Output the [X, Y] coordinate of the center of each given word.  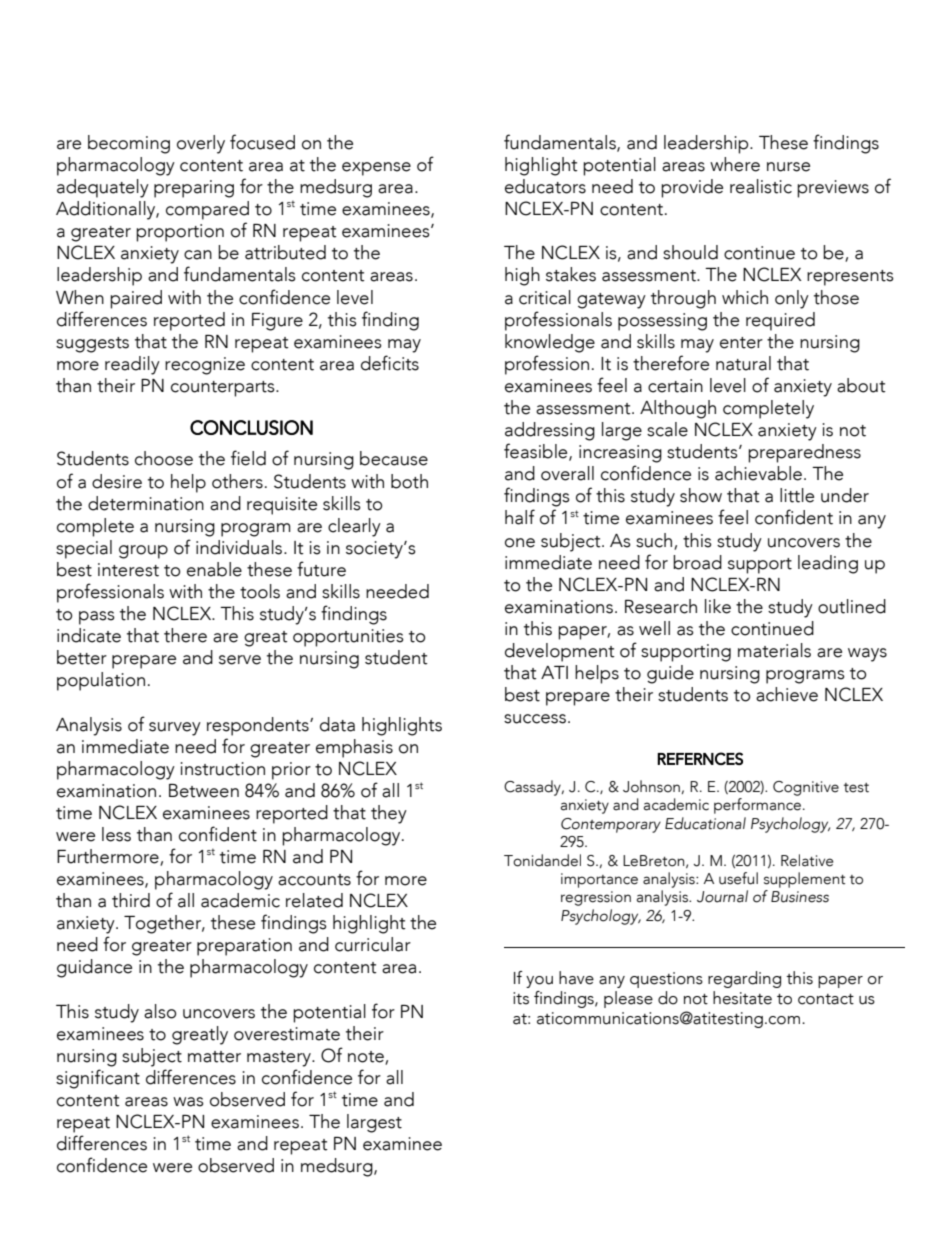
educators [545, 186]
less [116, 834]
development [560, 652]
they [389, 814]
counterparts [224, 389]
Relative [807, 860]
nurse [788, 167]
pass [97, 618]
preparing [194, 189]
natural [743, 363]
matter [214, 1057]
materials [774, 650]
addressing [550, 431]
